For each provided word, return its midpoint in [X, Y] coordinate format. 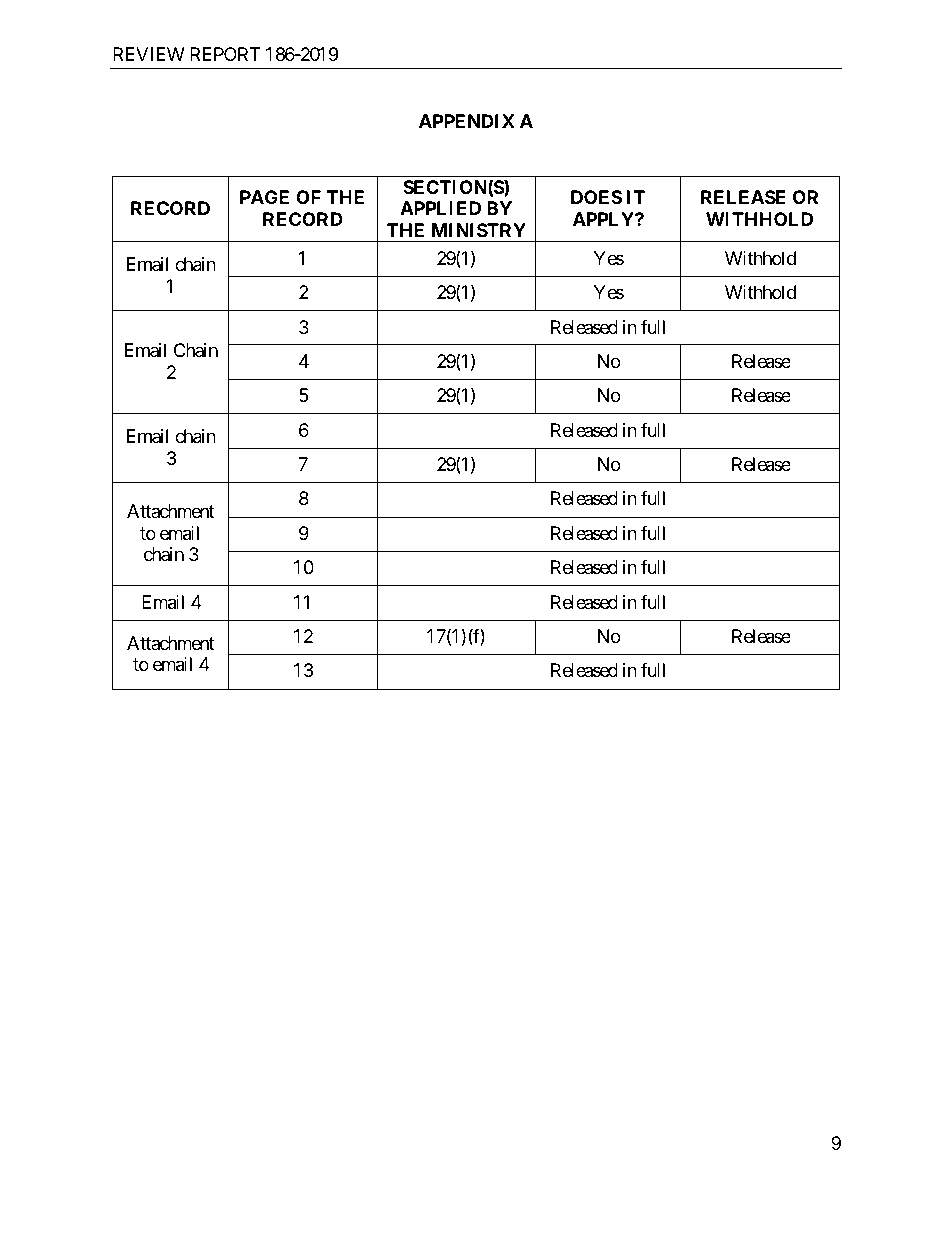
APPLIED [440, 208]
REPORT [225, 54]
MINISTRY [479, 230]
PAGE [264, 197]
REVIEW [149, 54]
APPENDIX [467, 121]
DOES [596, 197]
